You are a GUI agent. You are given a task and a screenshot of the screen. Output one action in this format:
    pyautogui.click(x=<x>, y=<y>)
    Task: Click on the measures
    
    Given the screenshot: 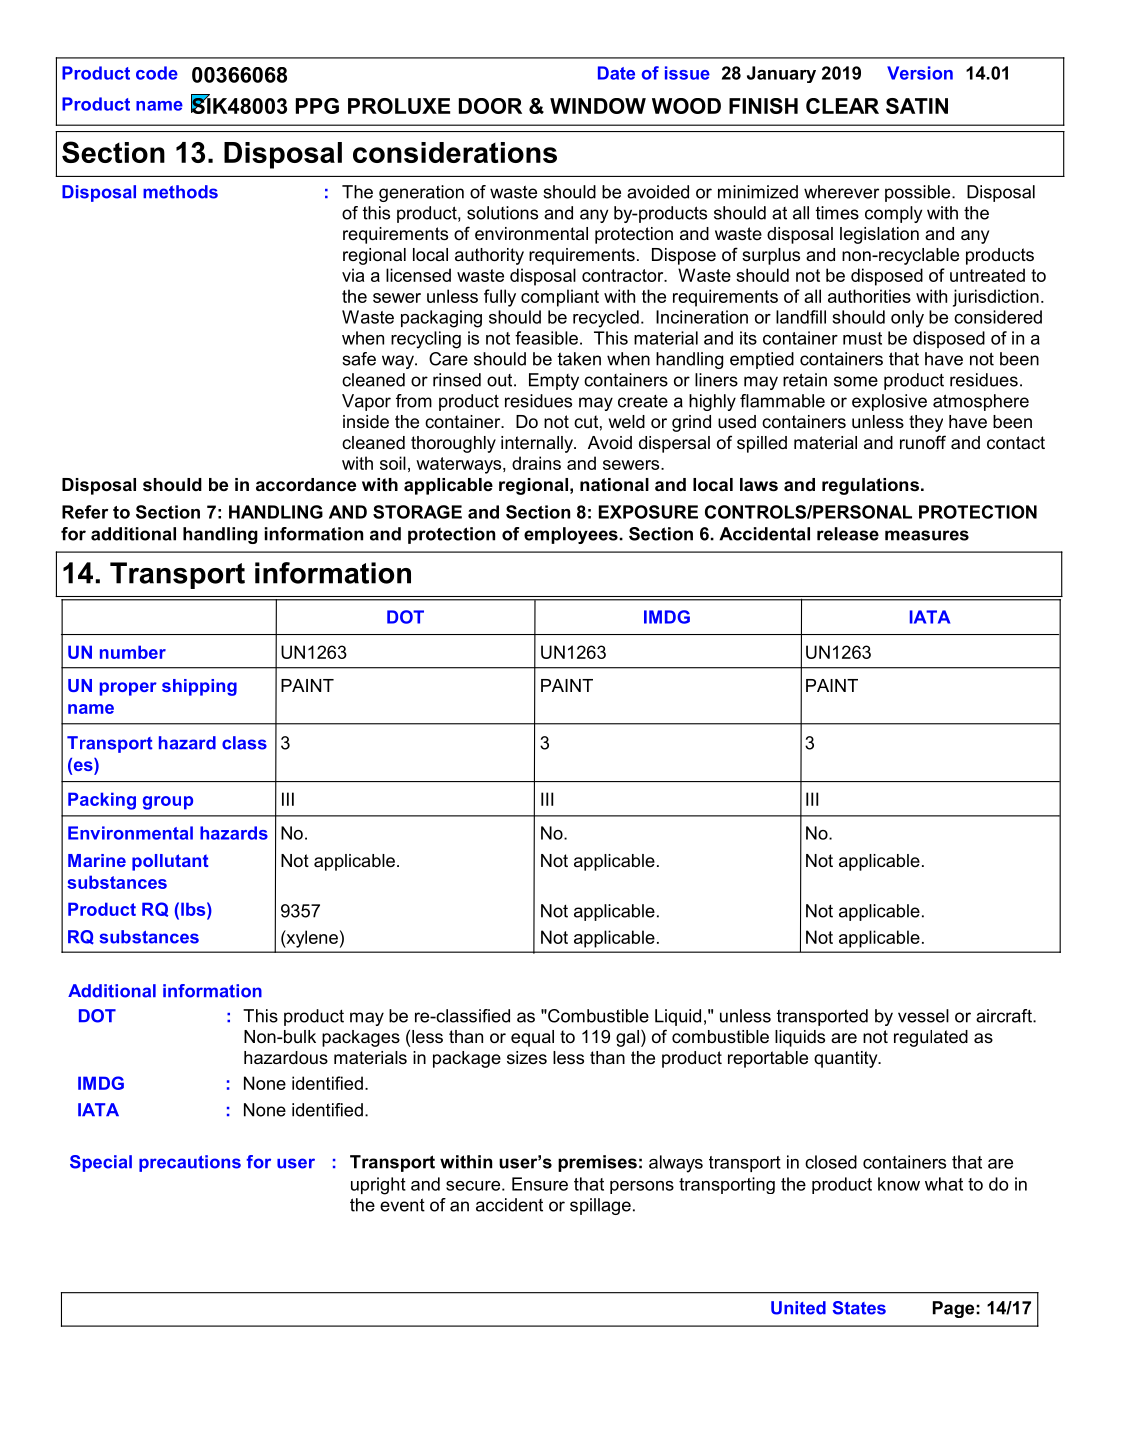 What is the action you would take?
    pyautogui.click(x=927, y=535)
